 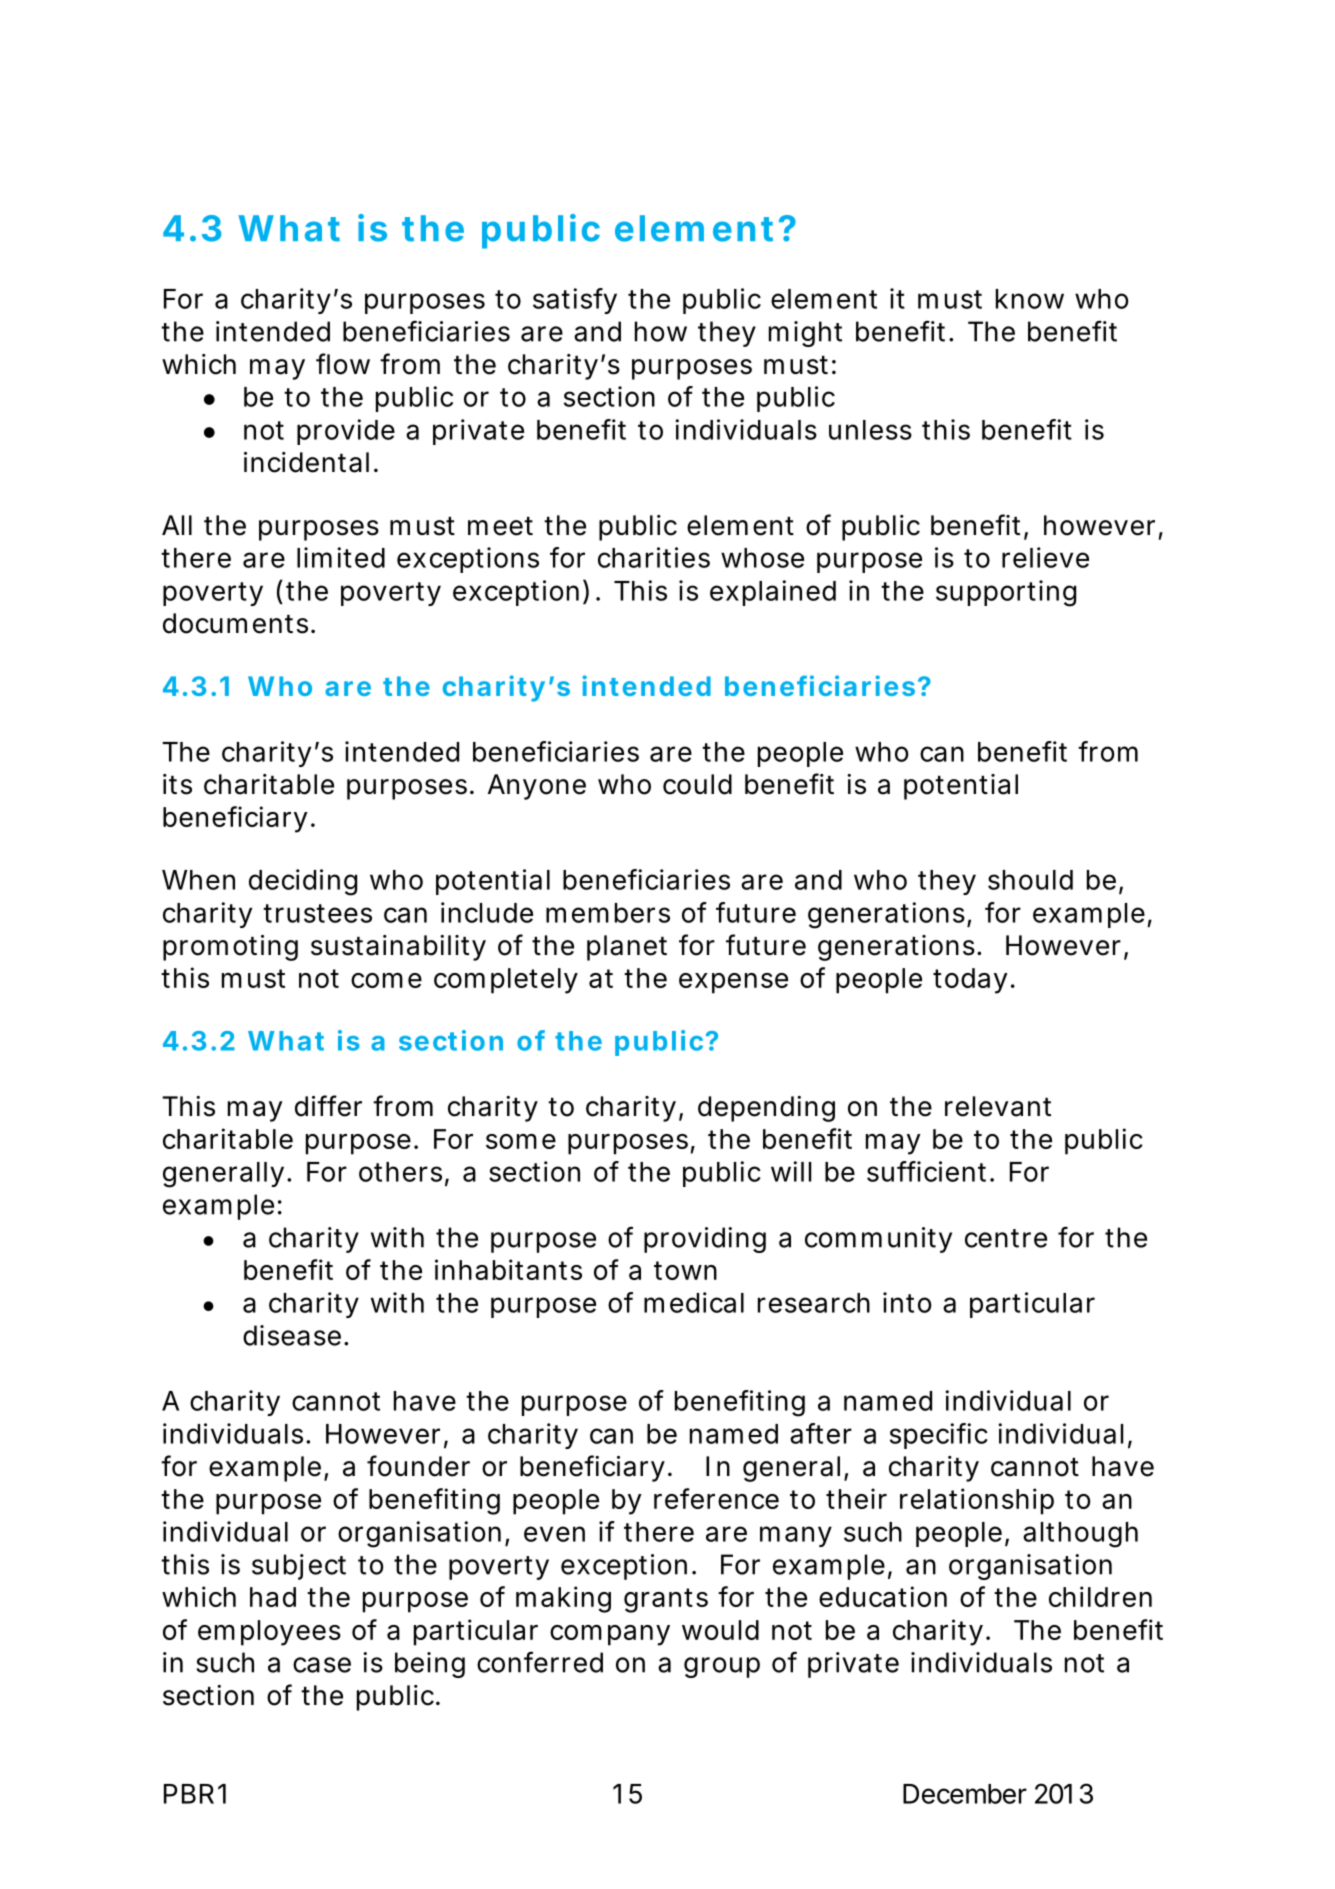 What do you see at coordinates (505, 981) in the screenshot?
I see `completely` at bounding box center [505, 981].
